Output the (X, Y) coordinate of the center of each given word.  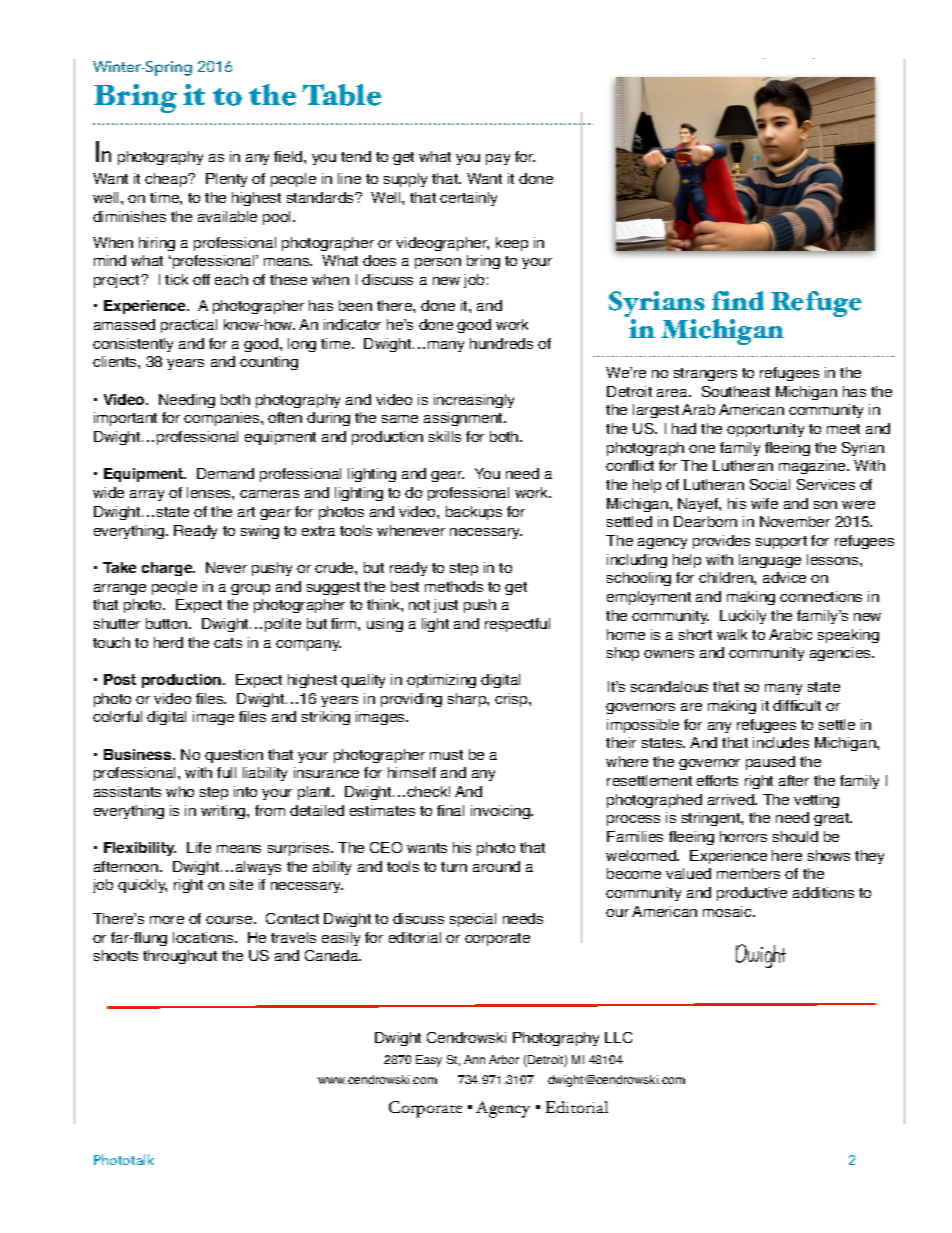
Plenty (226, 180)
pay (498, 159)
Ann (474, 1059)
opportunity (765, 430)
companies (223, 419)
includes (781, 742)
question (234, 756)
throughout (180, 957)
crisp (512, 700)
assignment (464, 419)
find (738, 301)
